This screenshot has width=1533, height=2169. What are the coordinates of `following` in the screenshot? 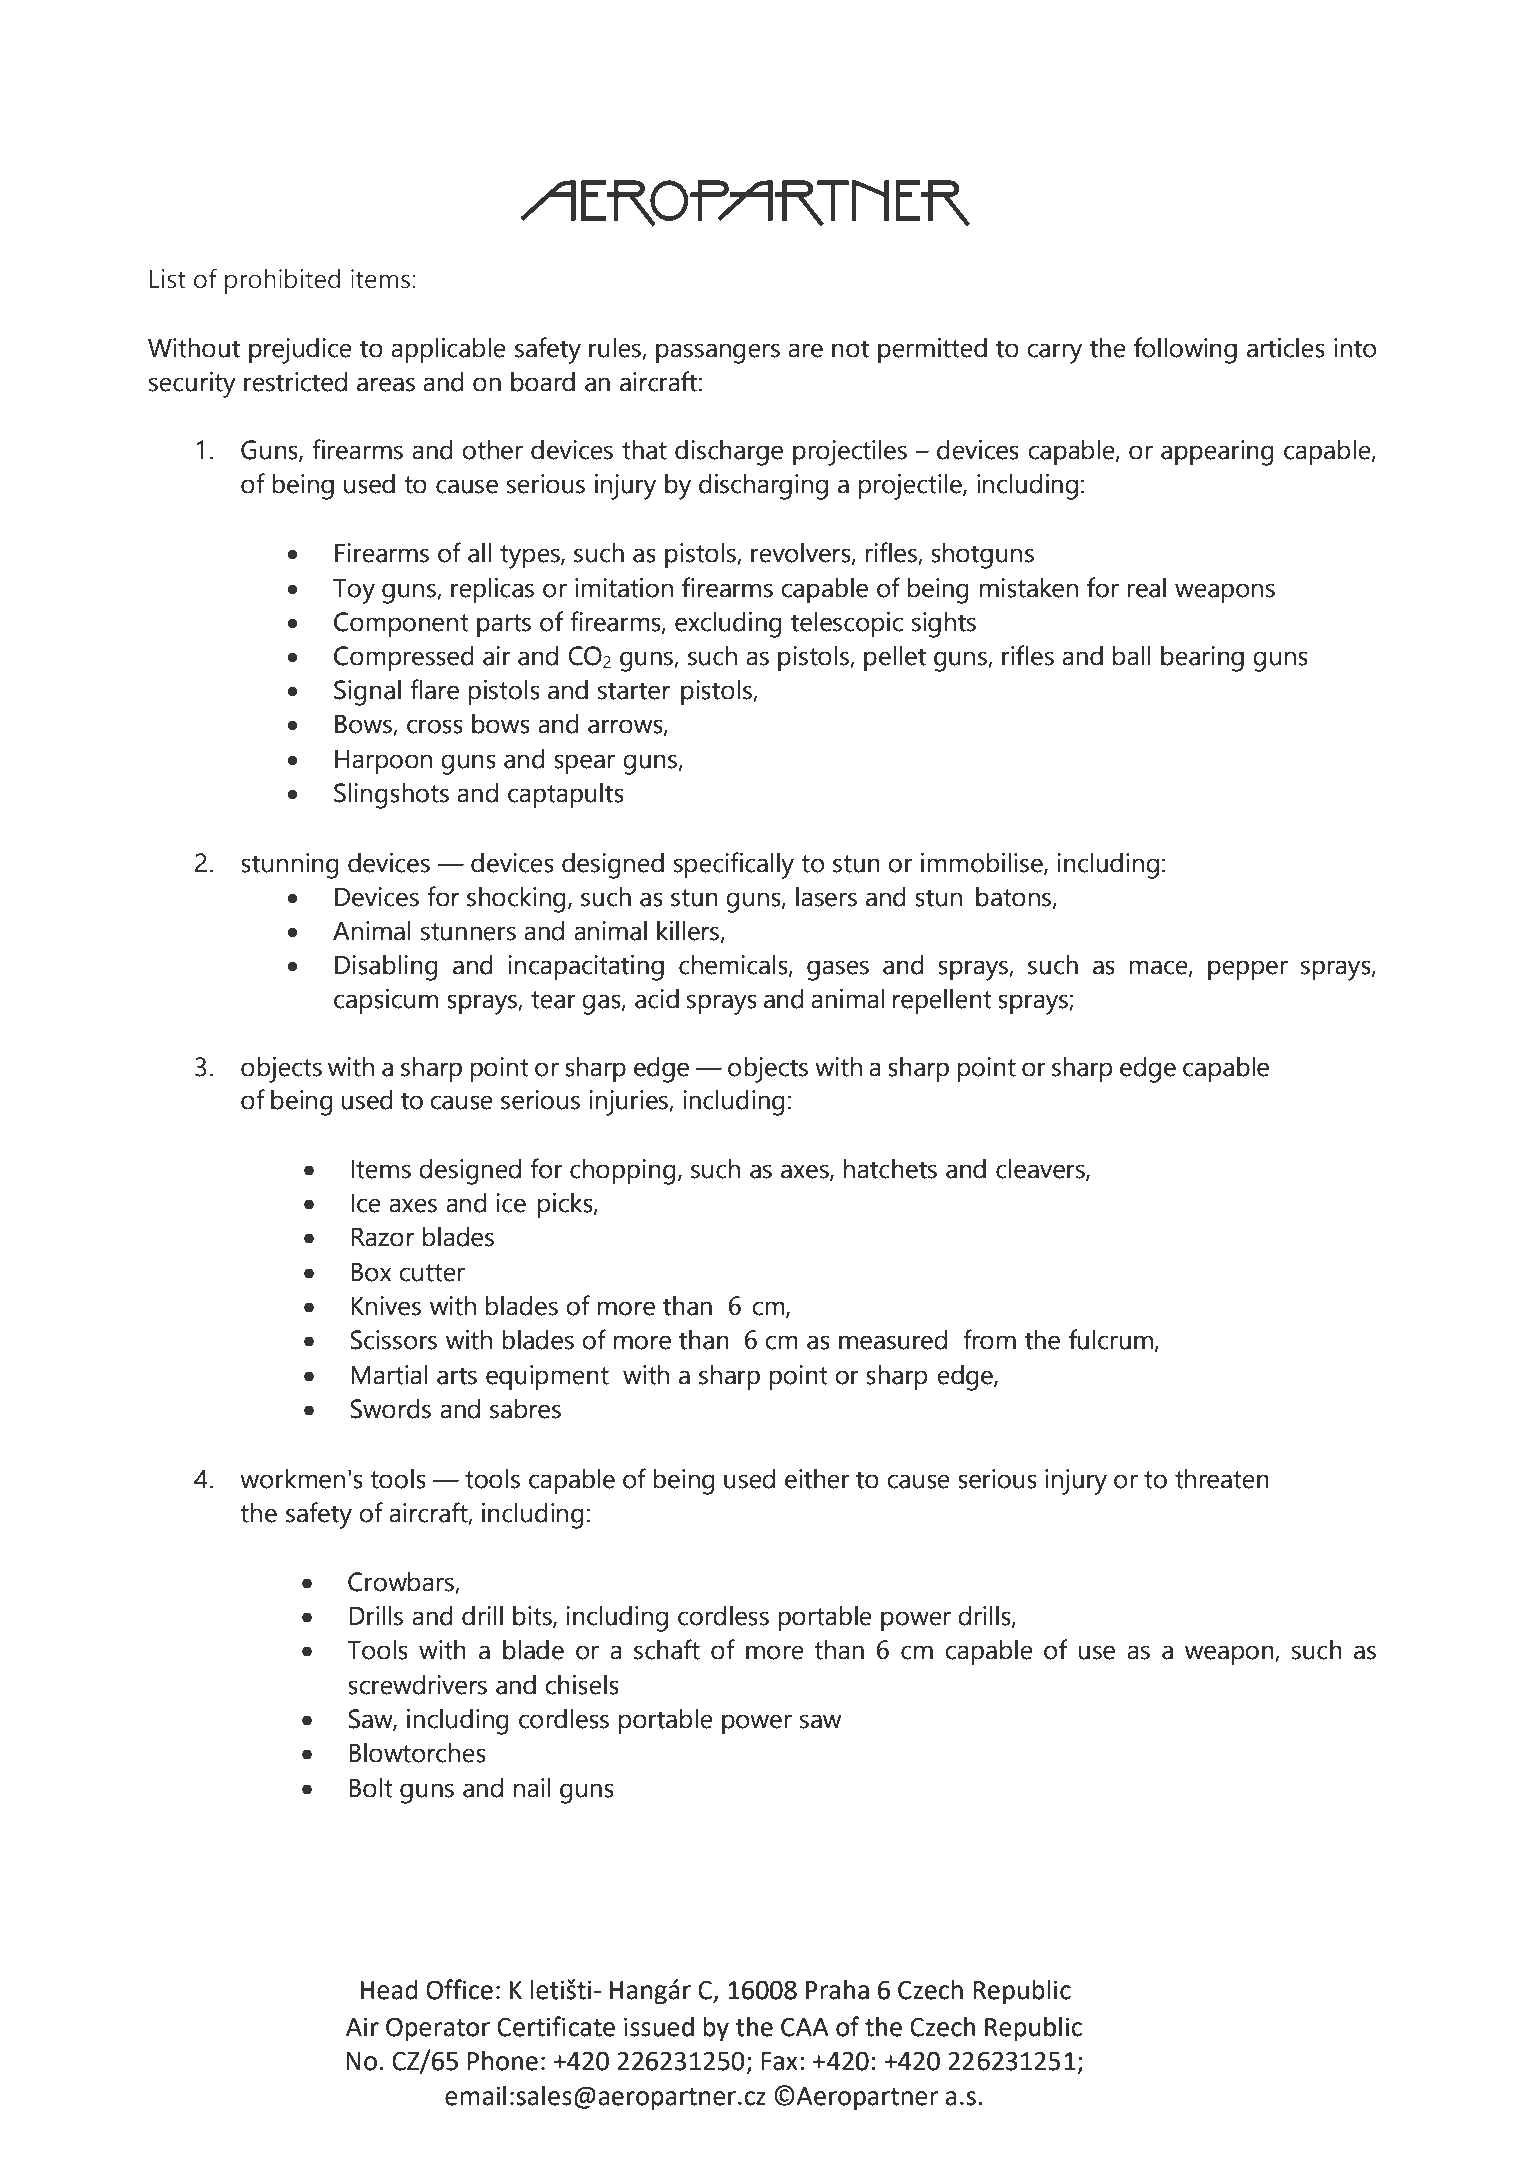 It's located at (1185, 350).
